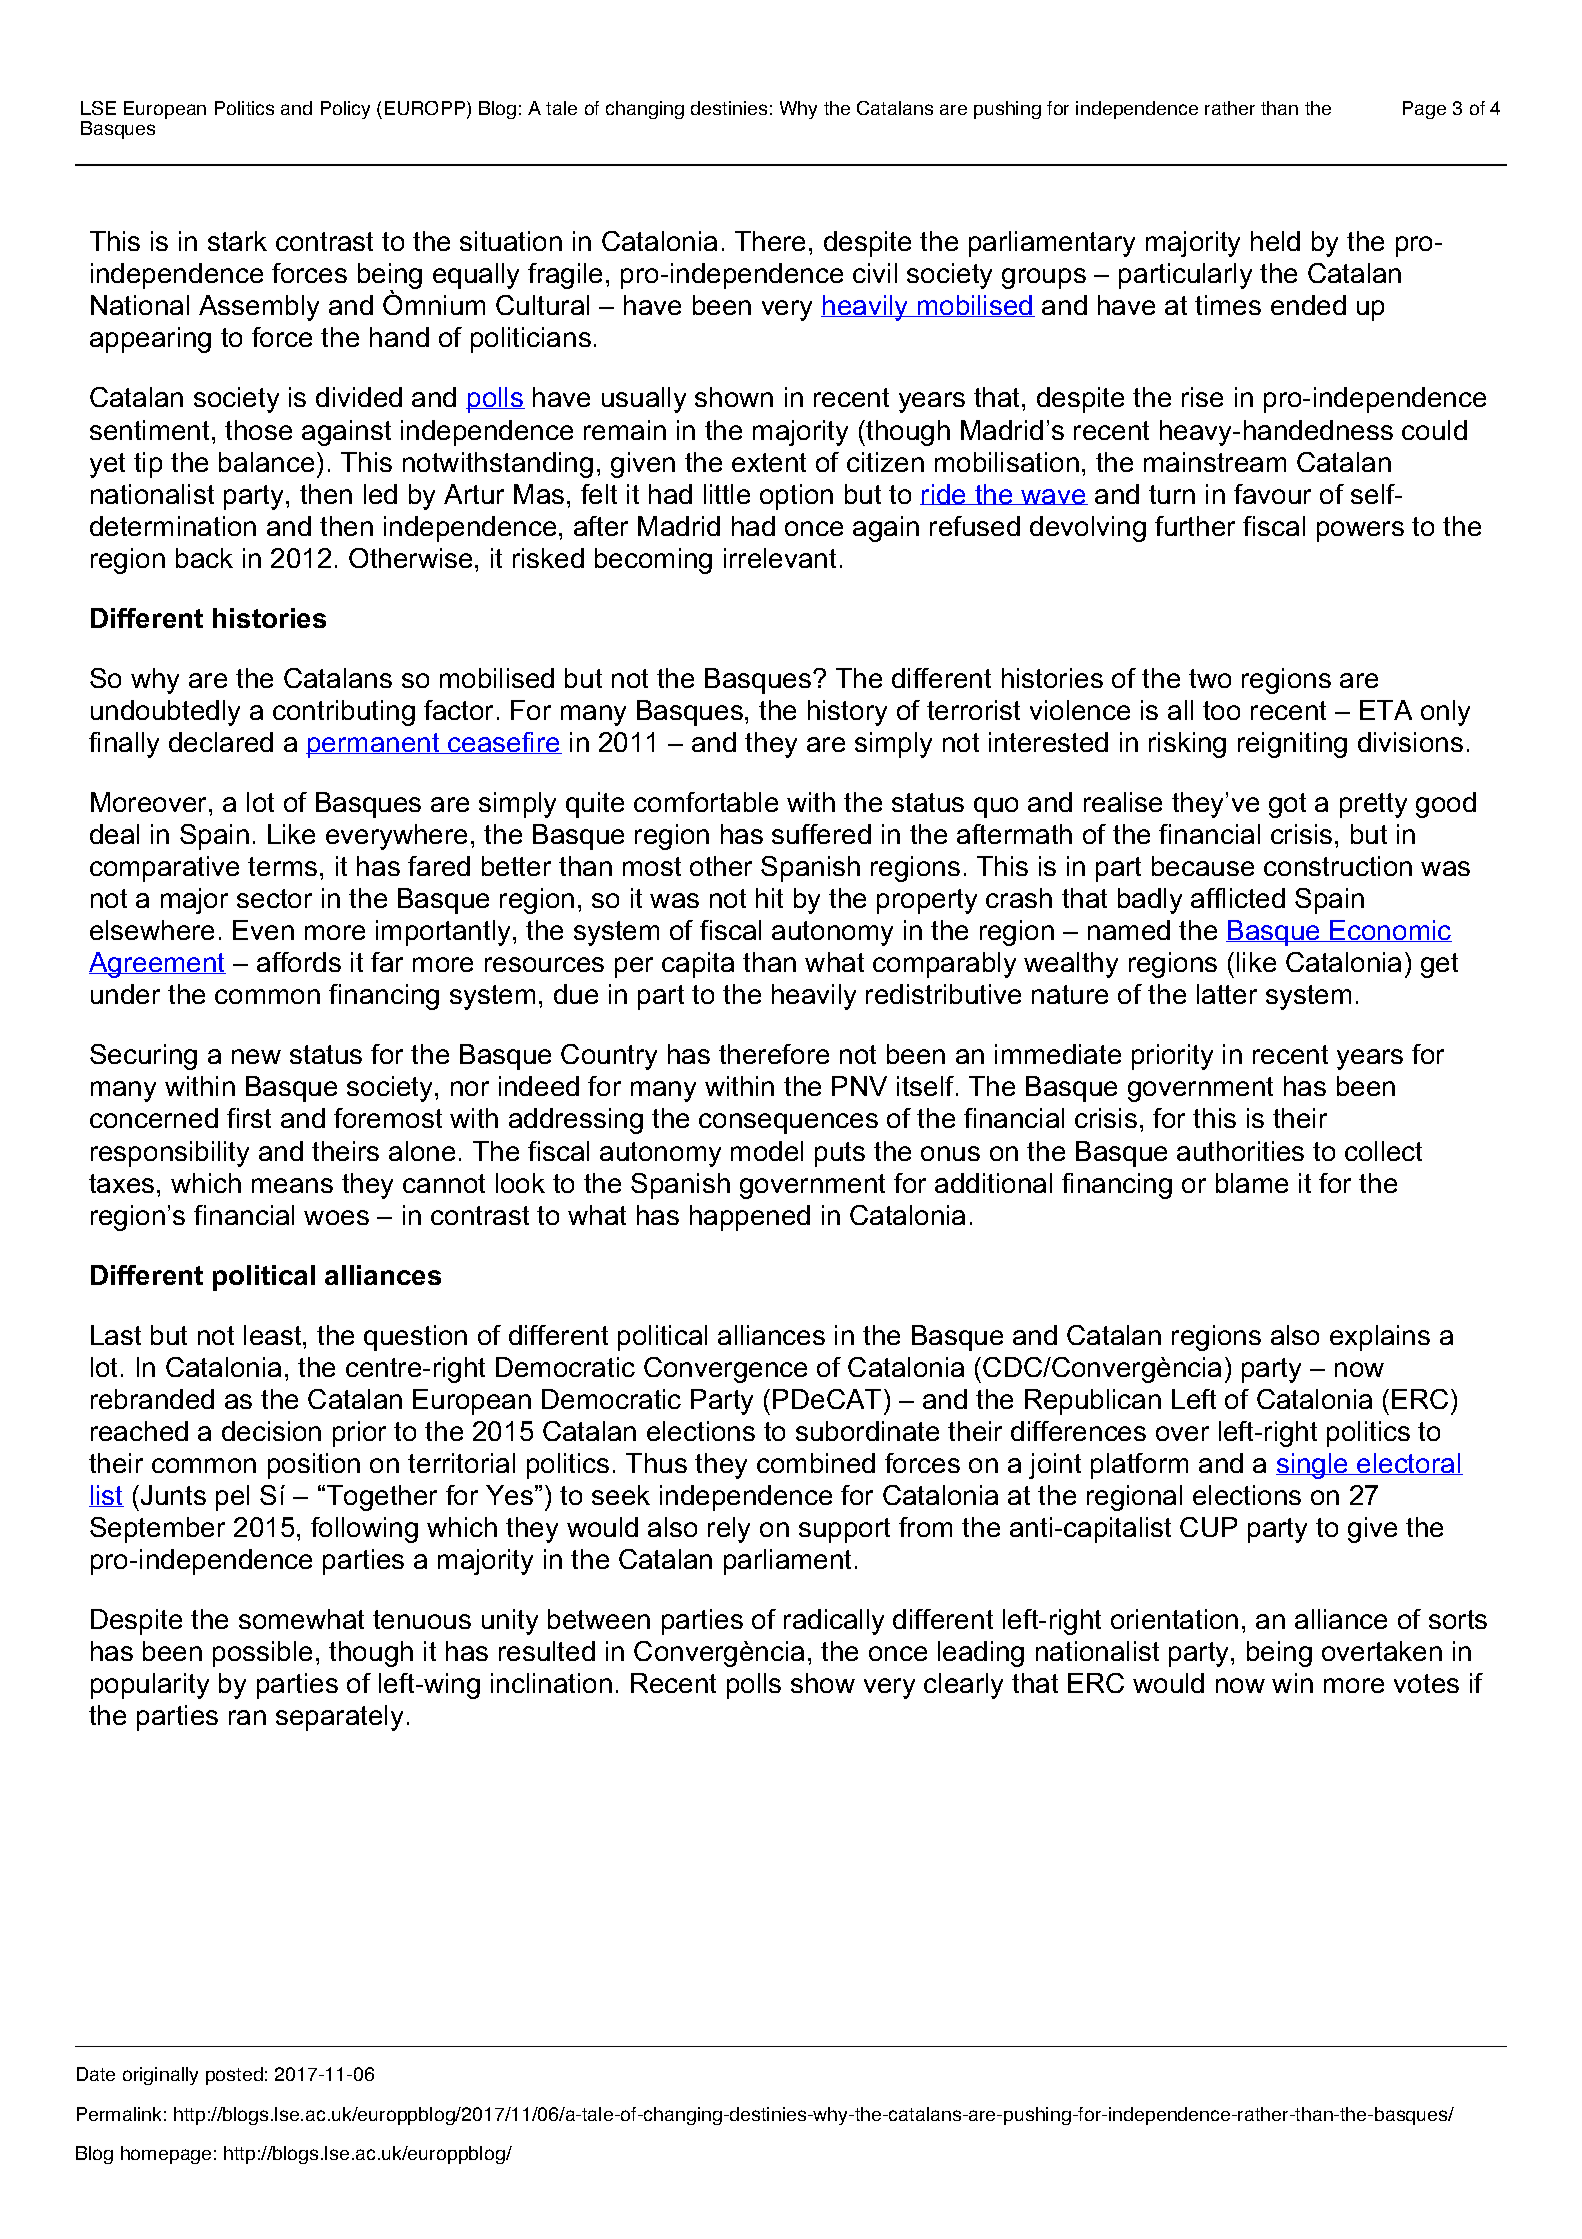 This screenshot has height=2239, width=1582. I want to click on authorities, so click(1240, 1151).
